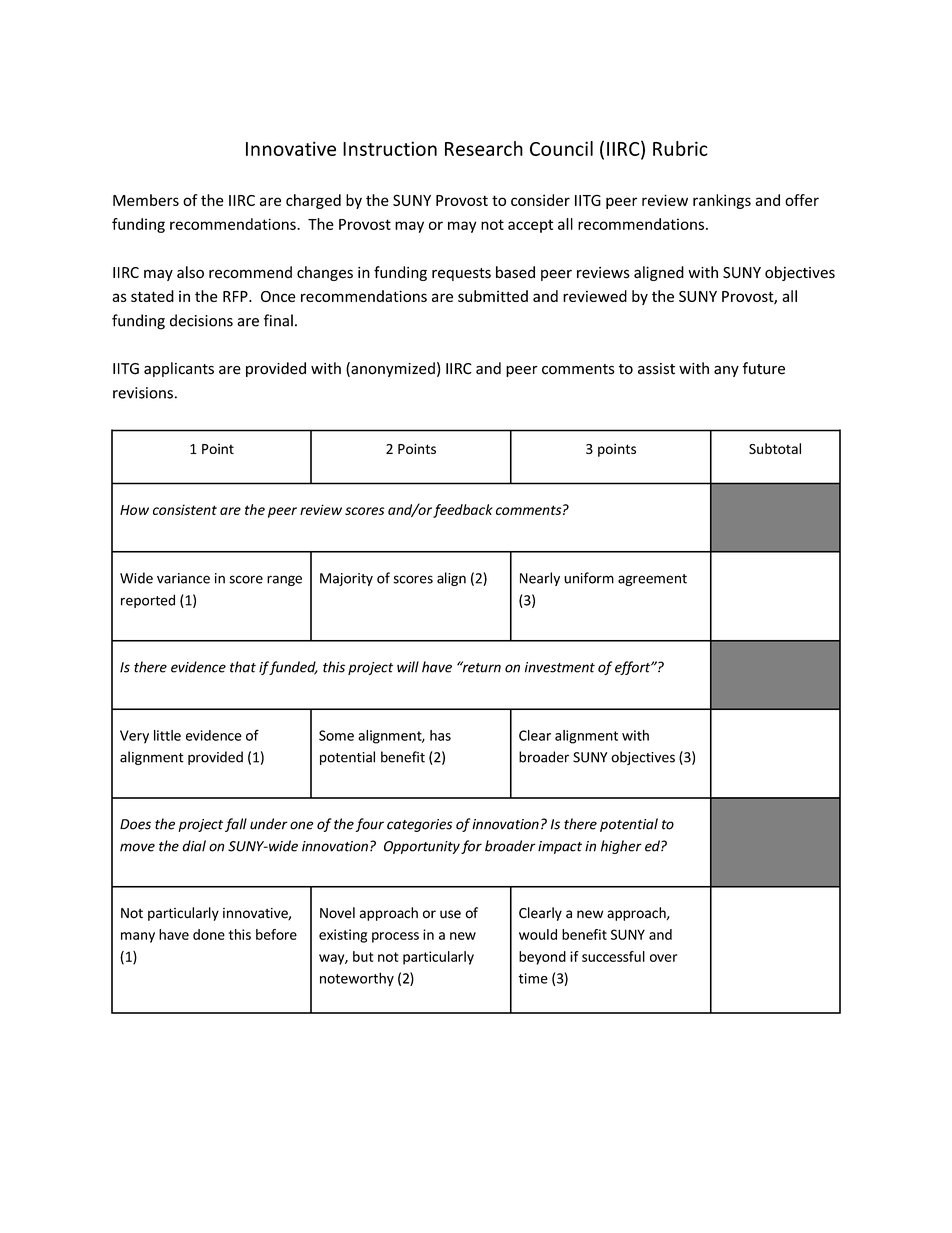  I want to click on future, so click(763, 368).
